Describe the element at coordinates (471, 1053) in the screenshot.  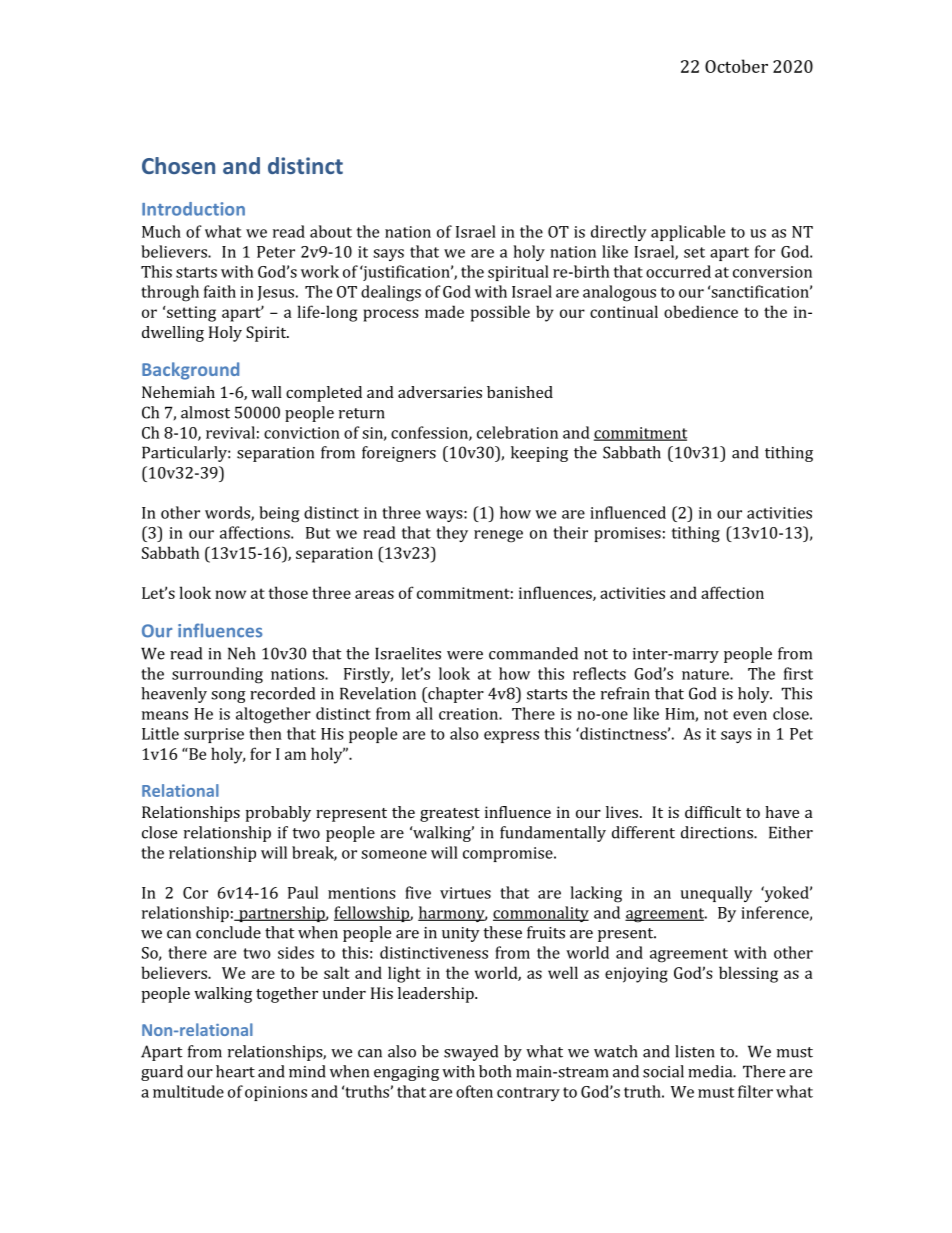
I see `swayed` at that location.
